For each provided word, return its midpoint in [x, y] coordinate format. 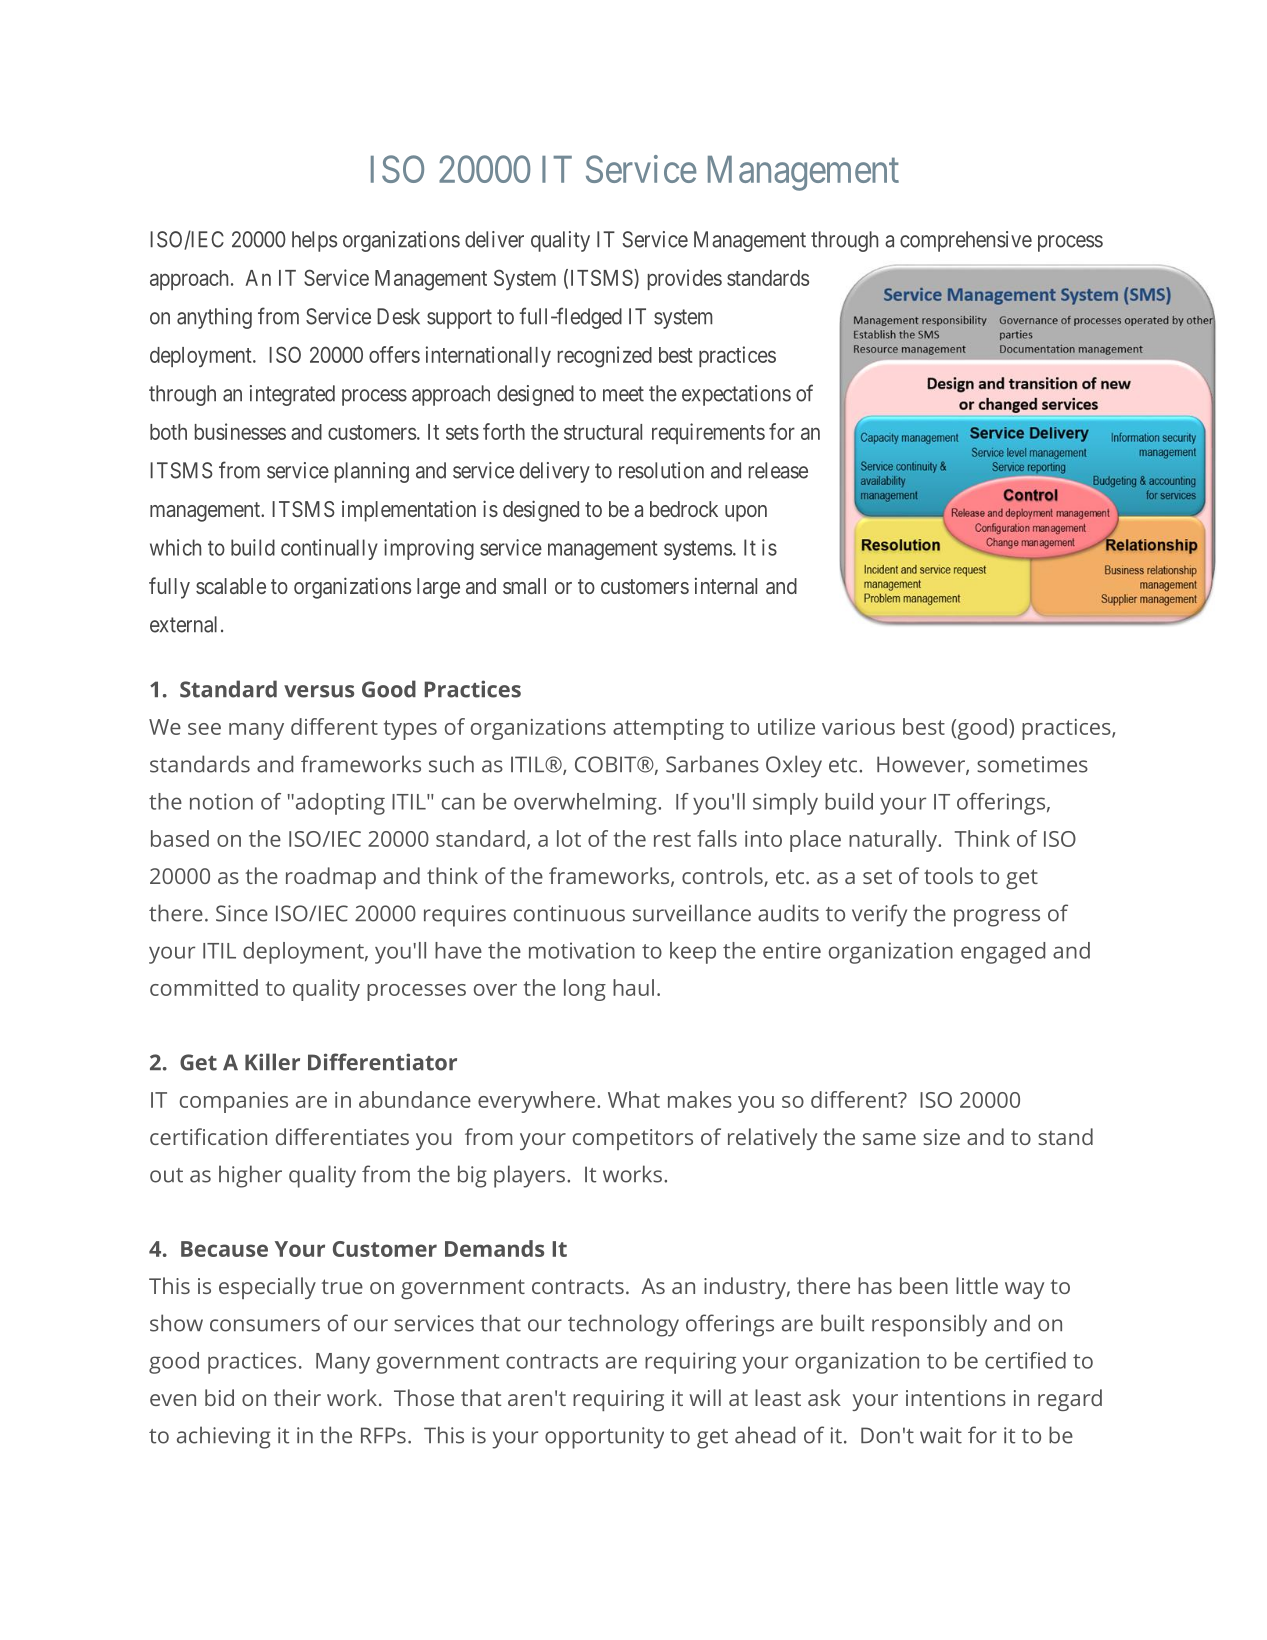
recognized [605, 357]
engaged [1003, 953]
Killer [272, 1062]
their [297, 1397]
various [858, 727]
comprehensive [966, 241]
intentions [956, 1398]
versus [319, 691]
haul [633, 987]
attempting [668, 729]
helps [314, 241]
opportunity [604, 1438]
